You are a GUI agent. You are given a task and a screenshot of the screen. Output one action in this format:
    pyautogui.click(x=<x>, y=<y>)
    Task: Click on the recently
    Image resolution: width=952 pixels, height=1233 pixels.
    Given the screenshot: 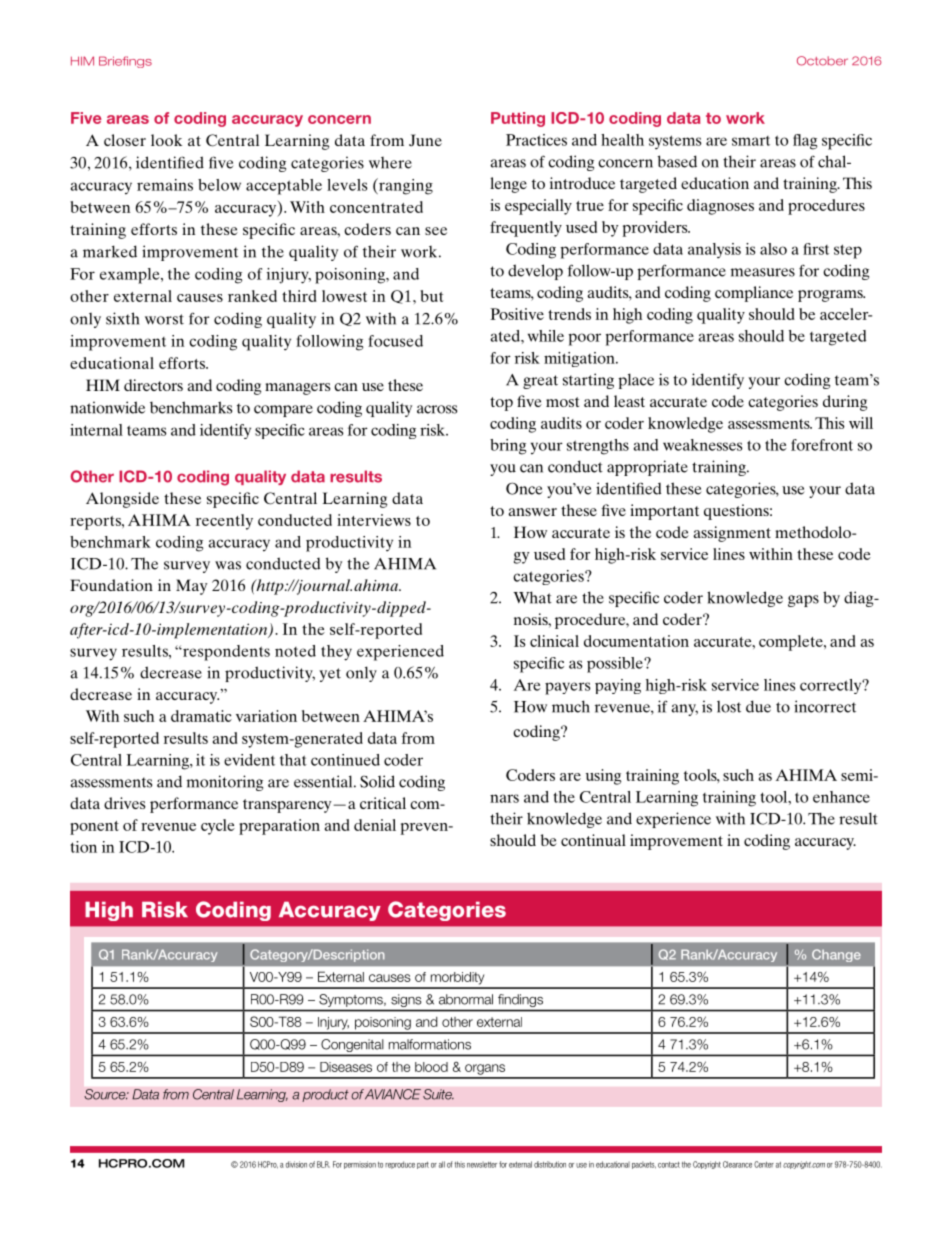 What is the action you would take?
    pyautogui.click(x=224, y=522)
